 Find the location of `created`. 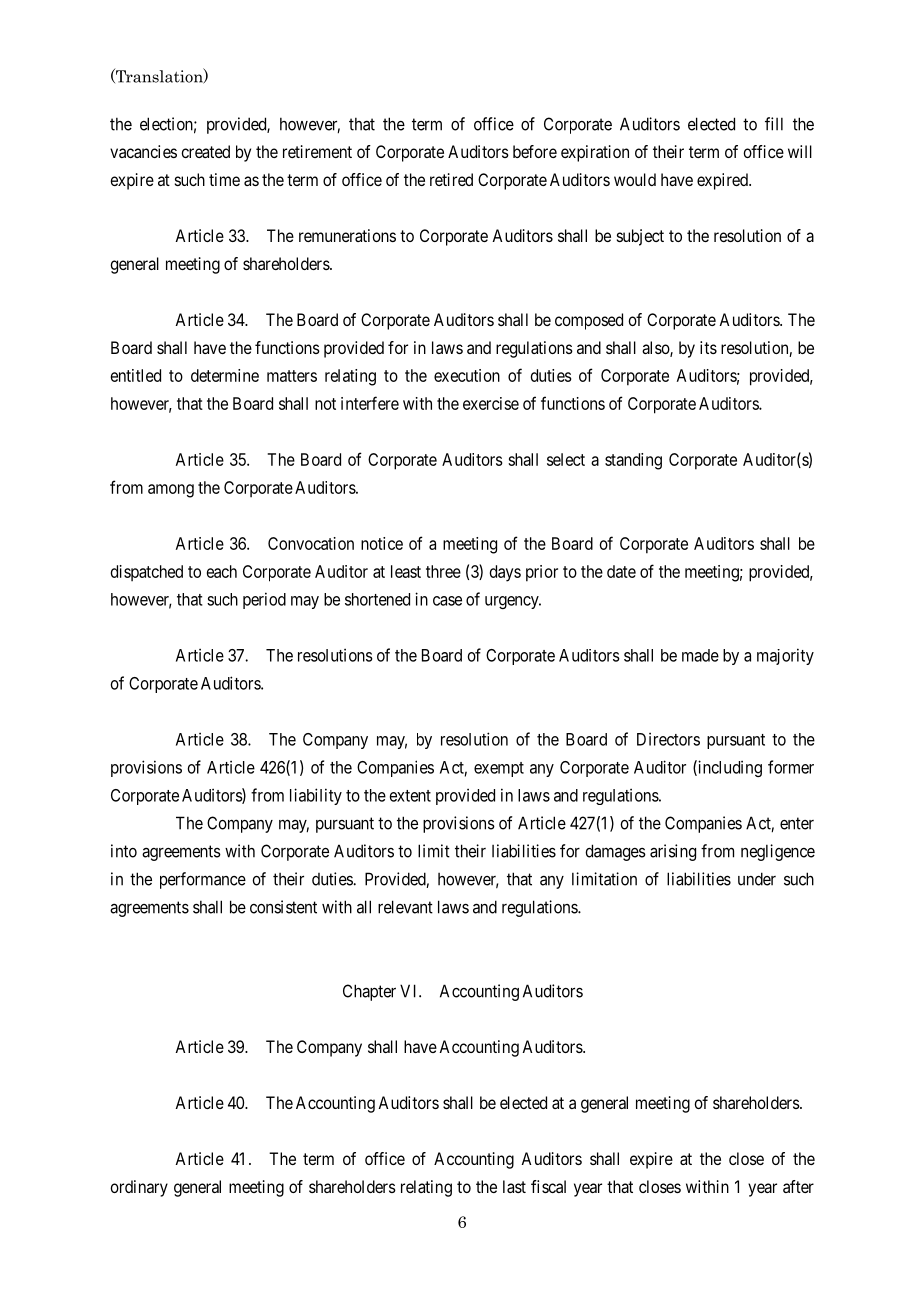

created is located at coordinates (205, 151).
